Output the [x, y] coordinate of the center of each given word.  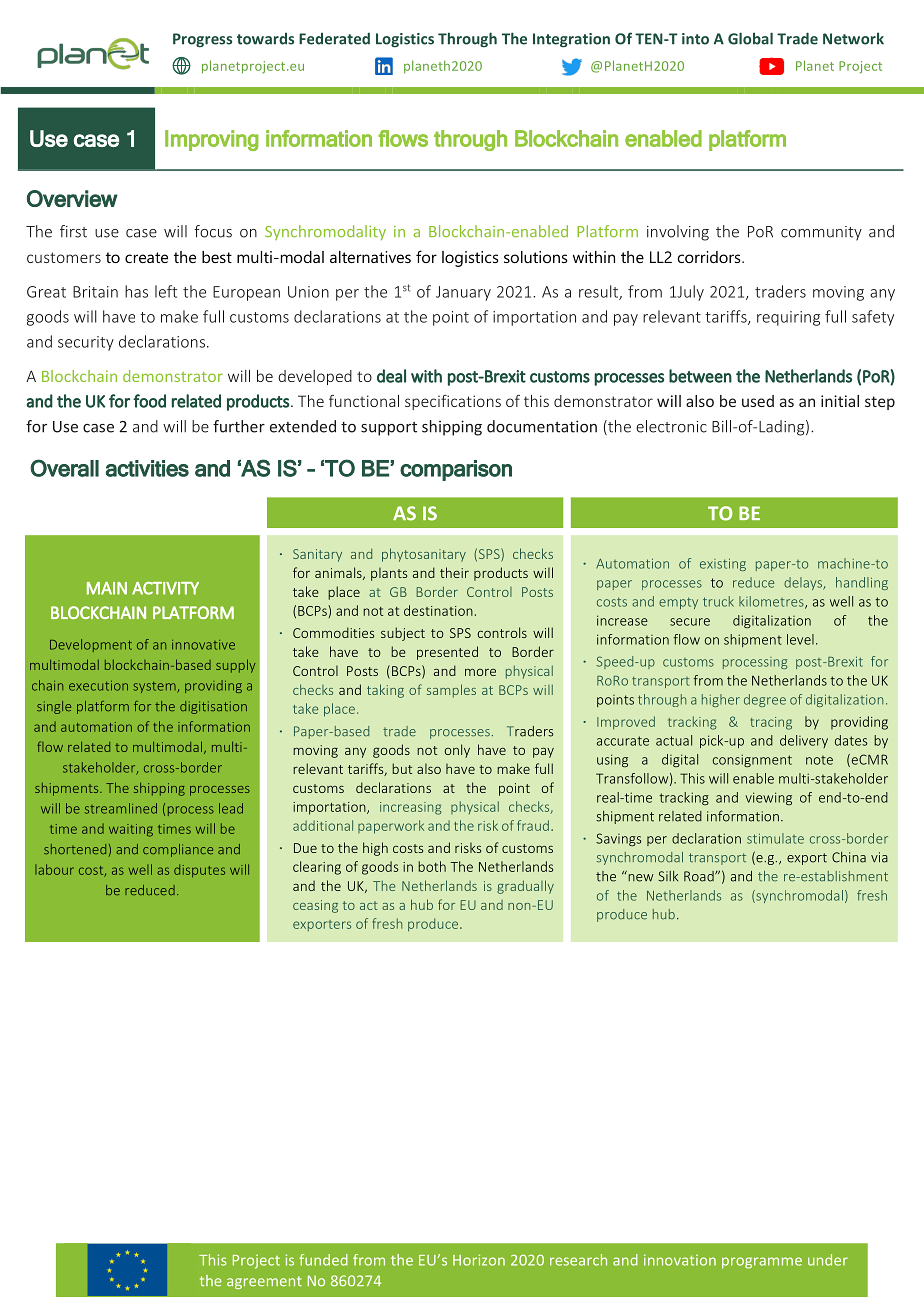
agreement [264, 1282]
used [758, 401]
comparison [456, 470]
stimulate [775, 838]
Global [750, 38]
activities [147, 468]
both [432, 866]
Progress [202, 40]
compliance [178, 850]
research [578, 1260]
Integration [571, 40]
